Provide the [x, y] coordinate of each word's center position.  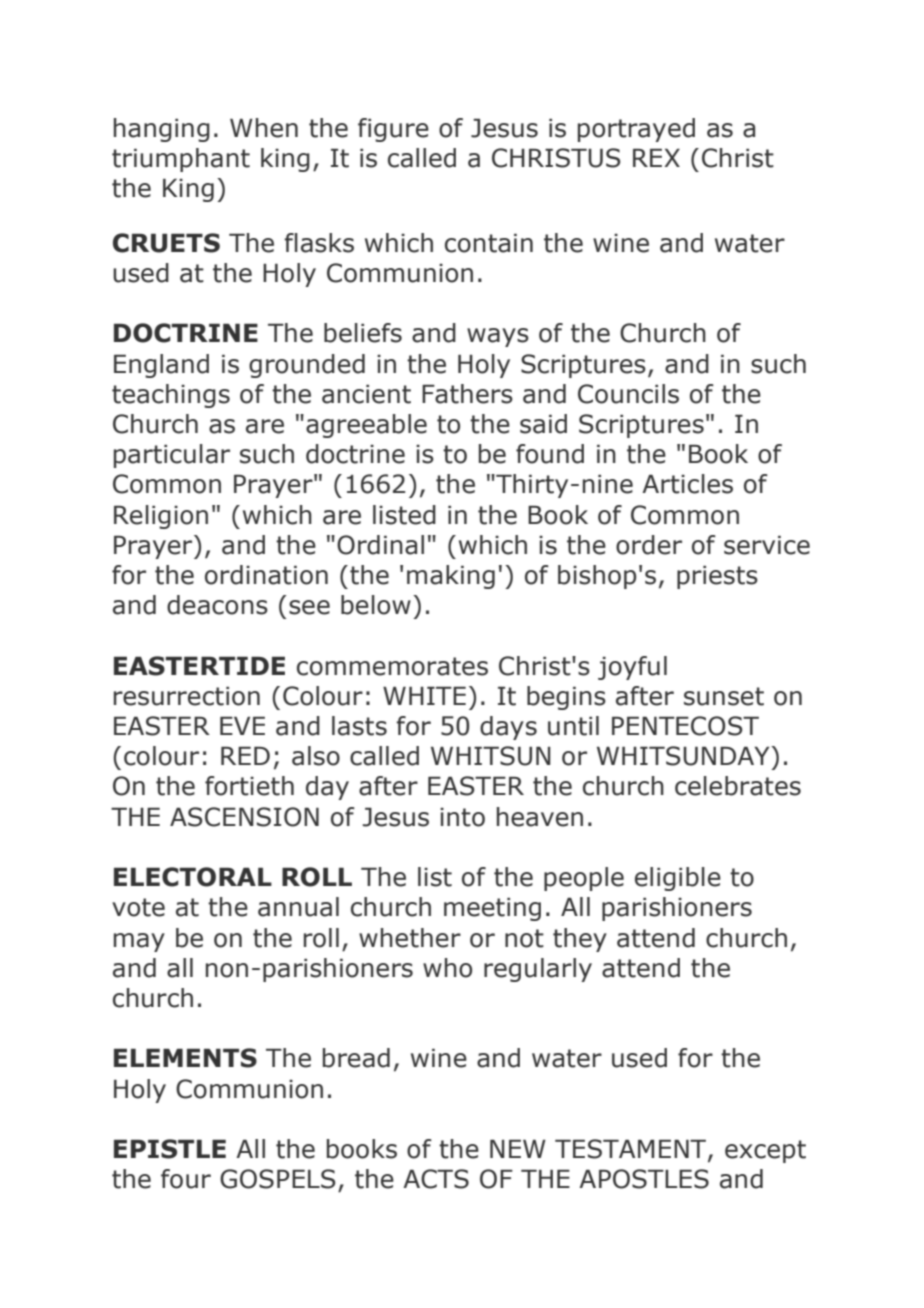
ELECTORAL [193, 877]
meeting [492, 909]
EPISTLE [170, 1149]
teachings [171, 396]
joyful [632, 668]
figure [393, 130]
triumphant [181, 160]
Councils [628, 394]
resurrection [187, 696]
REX [656, 157]
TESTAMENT [632, 1150]
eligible [678, 879]
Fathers [467, 394]
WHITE [424, 695]
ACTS [436, 1179]
